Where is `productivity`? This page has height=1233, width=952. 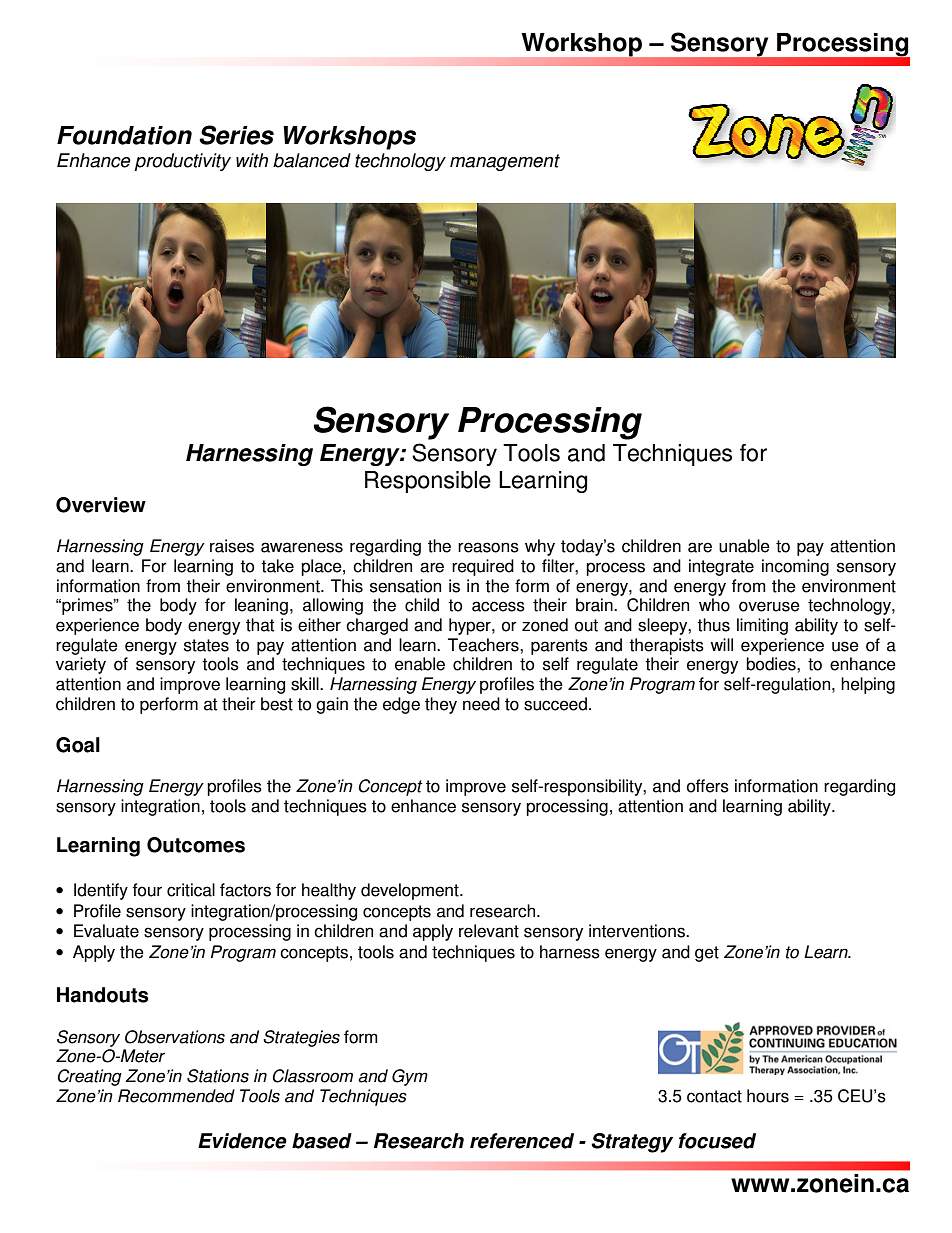
productivity is located at coordinates (182, 162).
